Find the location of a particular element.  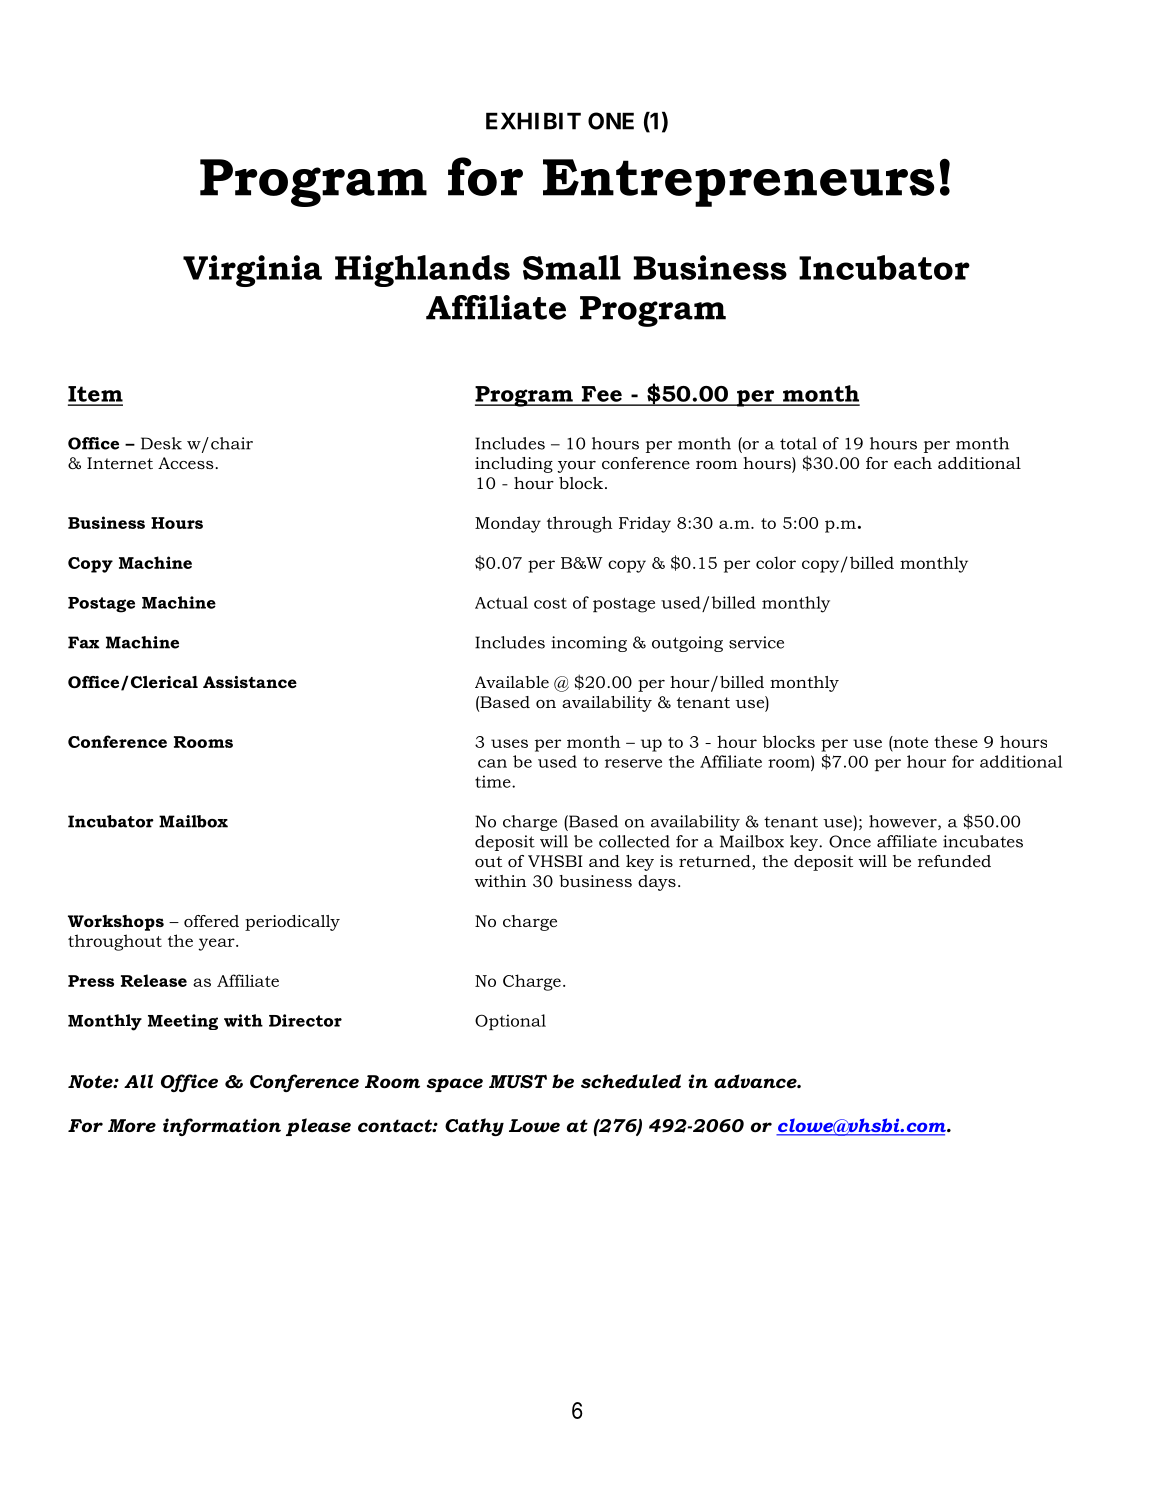

Entrepreneurs is located at coordinates (739, 183).
